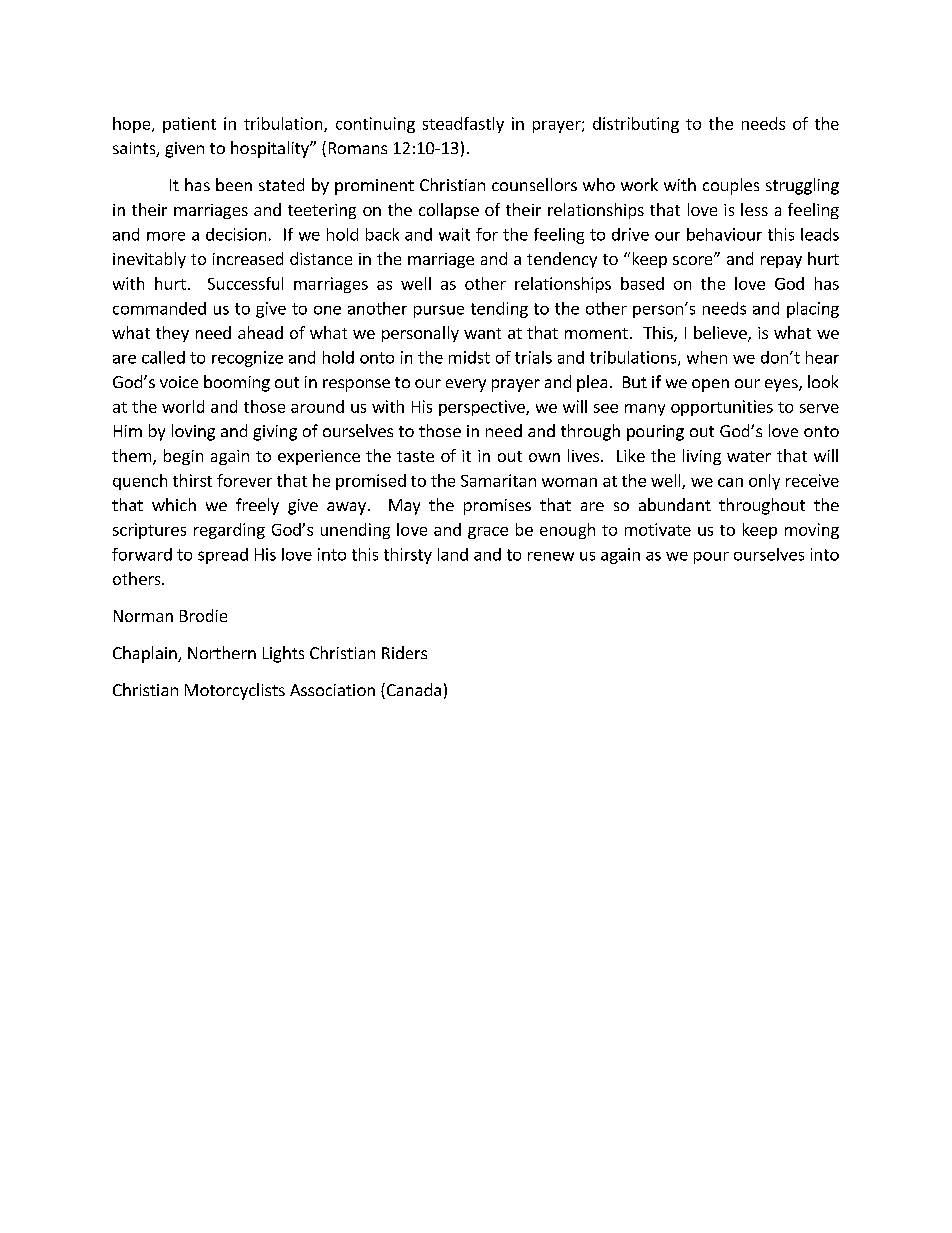 The width and height of the page is (952, 1233). Describe the element at coordinates (454, 234) in the page. I see `wait` at that location.
